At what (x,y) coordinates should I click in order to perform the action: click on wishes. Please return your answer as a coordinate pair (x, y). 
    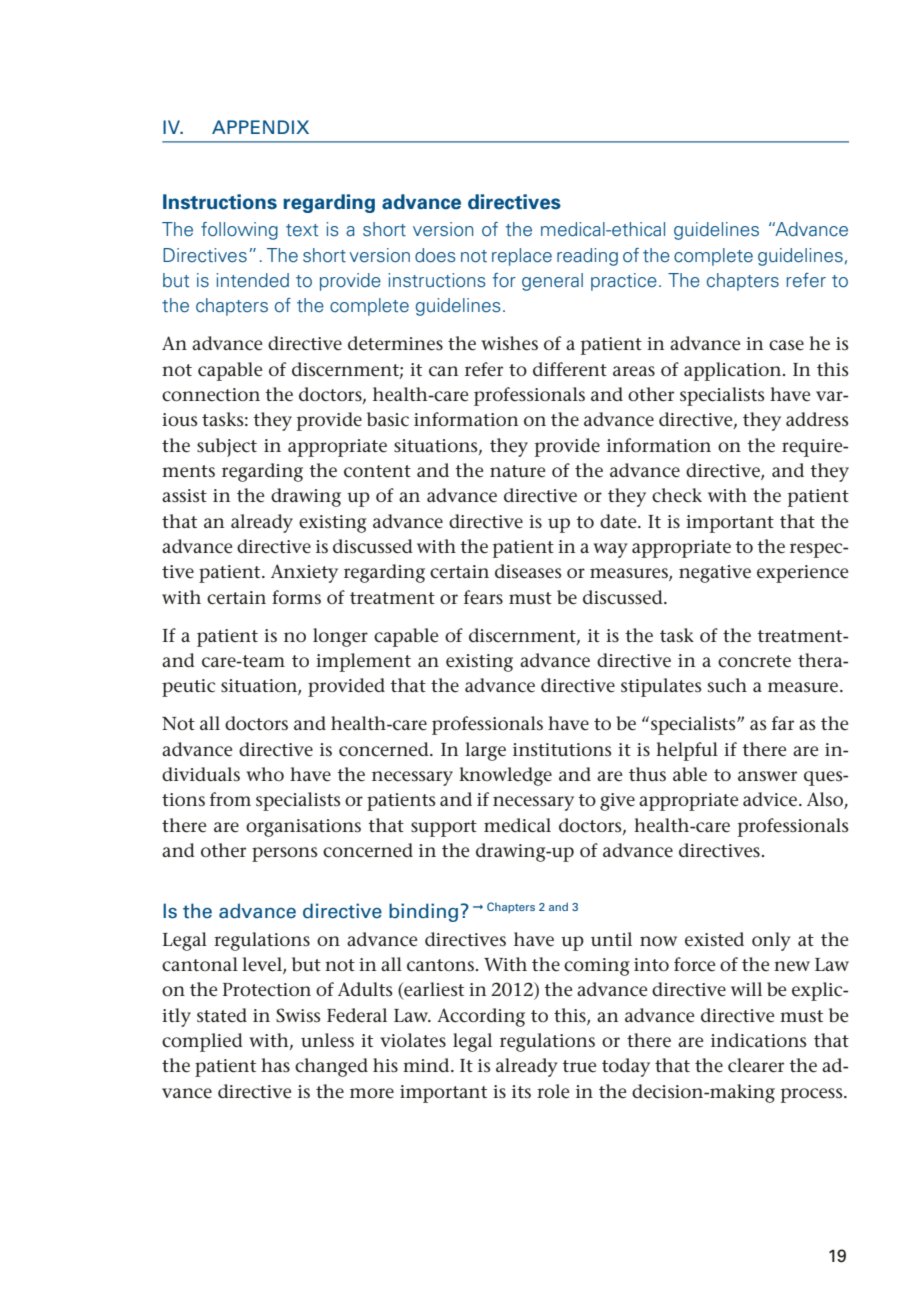
    Looking at the image, I should click on (509, 343).
